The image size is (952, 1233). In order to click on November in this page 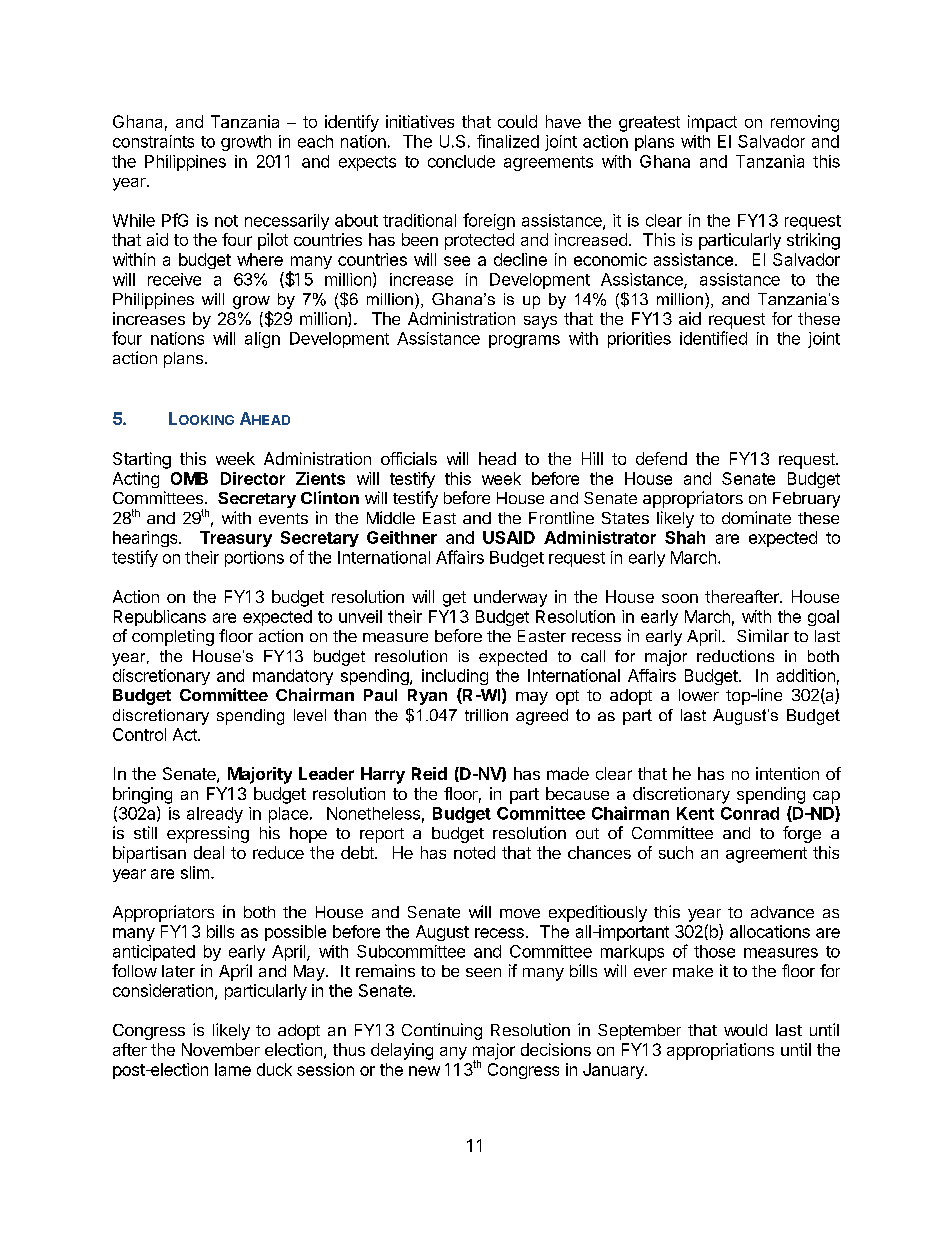, I will do `click(221, 1049)`.
